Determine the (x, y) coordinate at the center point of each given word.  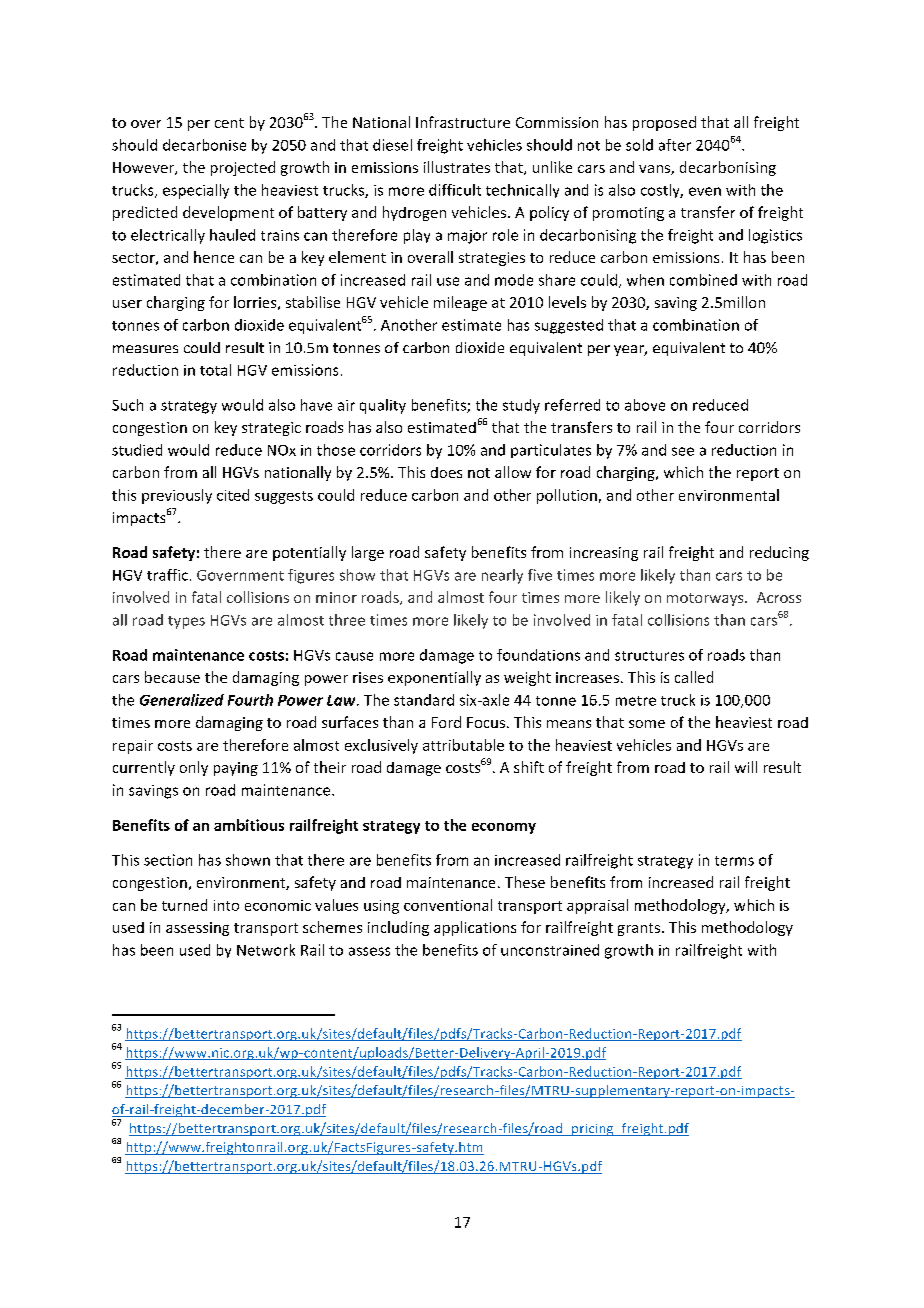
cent (229, 123)
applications (475, 928)
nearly (502, 576)
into (226, 905)
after (675, 145)
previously (177, 496)
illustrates (457, 167)
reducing (779, 553)
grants (640, 929)
